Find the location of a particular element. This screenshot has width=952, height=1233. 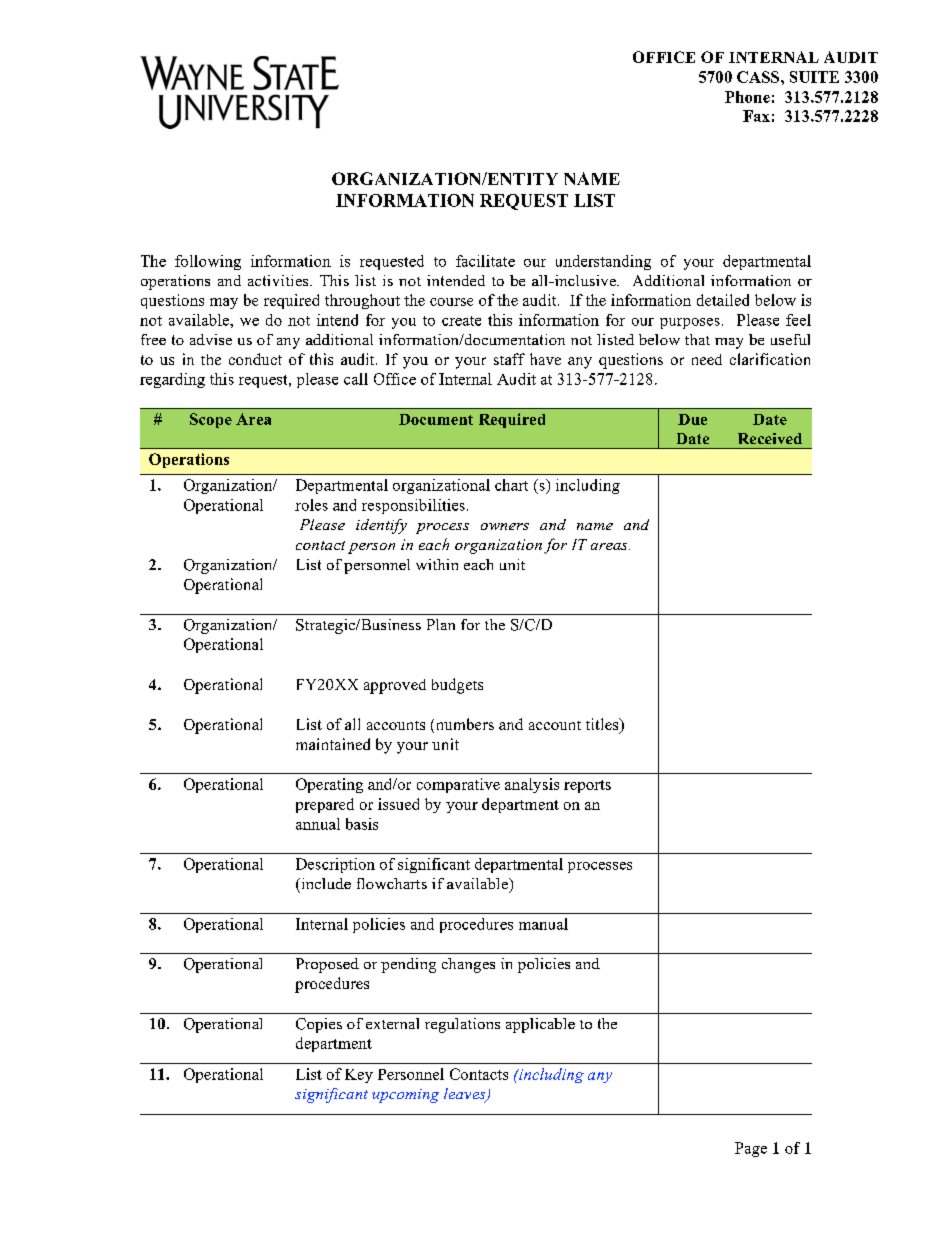

facilitate is located at coordinates (485, 261).
